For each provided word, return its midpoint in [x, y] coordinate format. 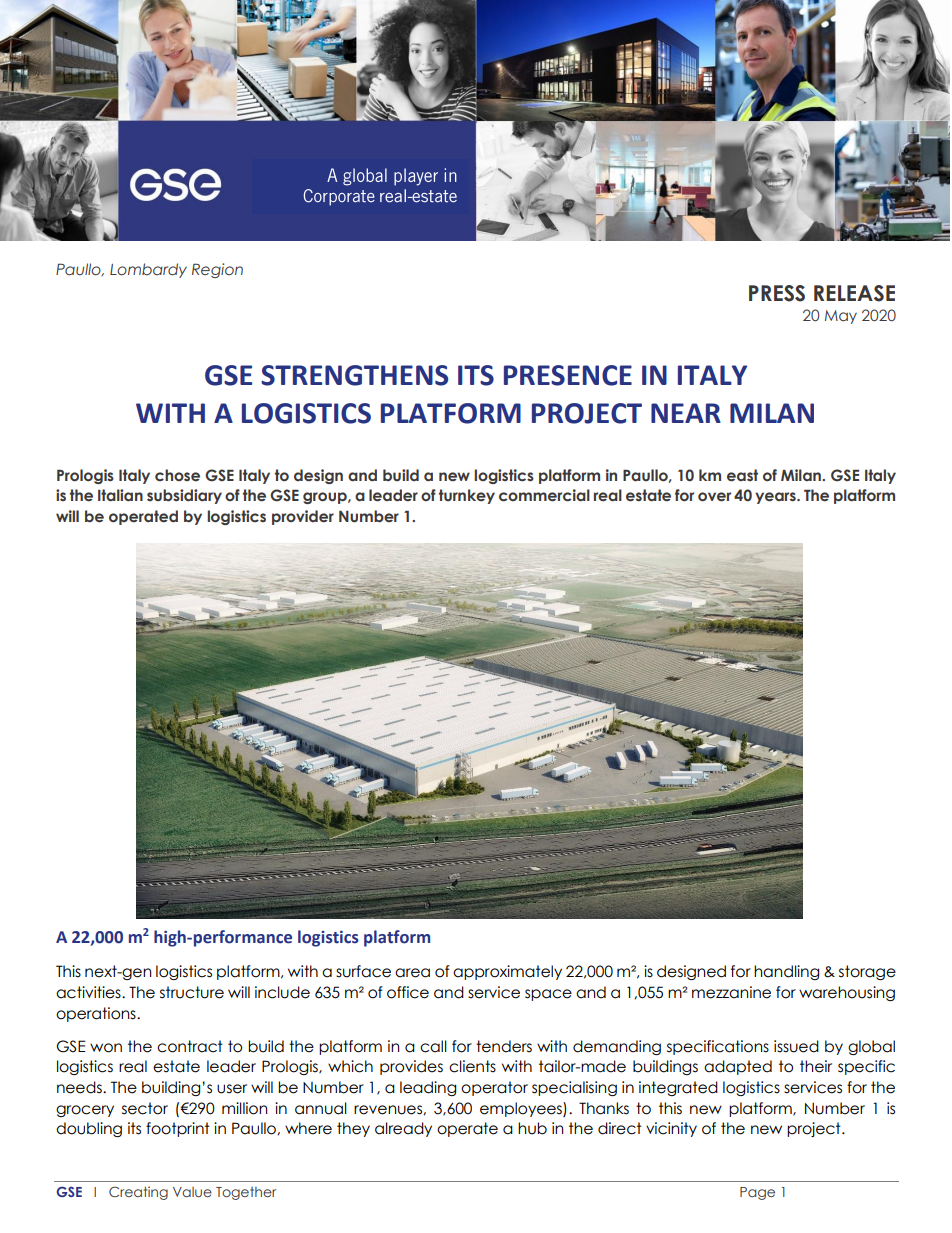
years [776, 498]
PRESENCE [568, 375]
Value [192, 1192]
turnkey [467, 496]
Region [217, 270]
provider [303, 517]
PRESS [777, 293]
